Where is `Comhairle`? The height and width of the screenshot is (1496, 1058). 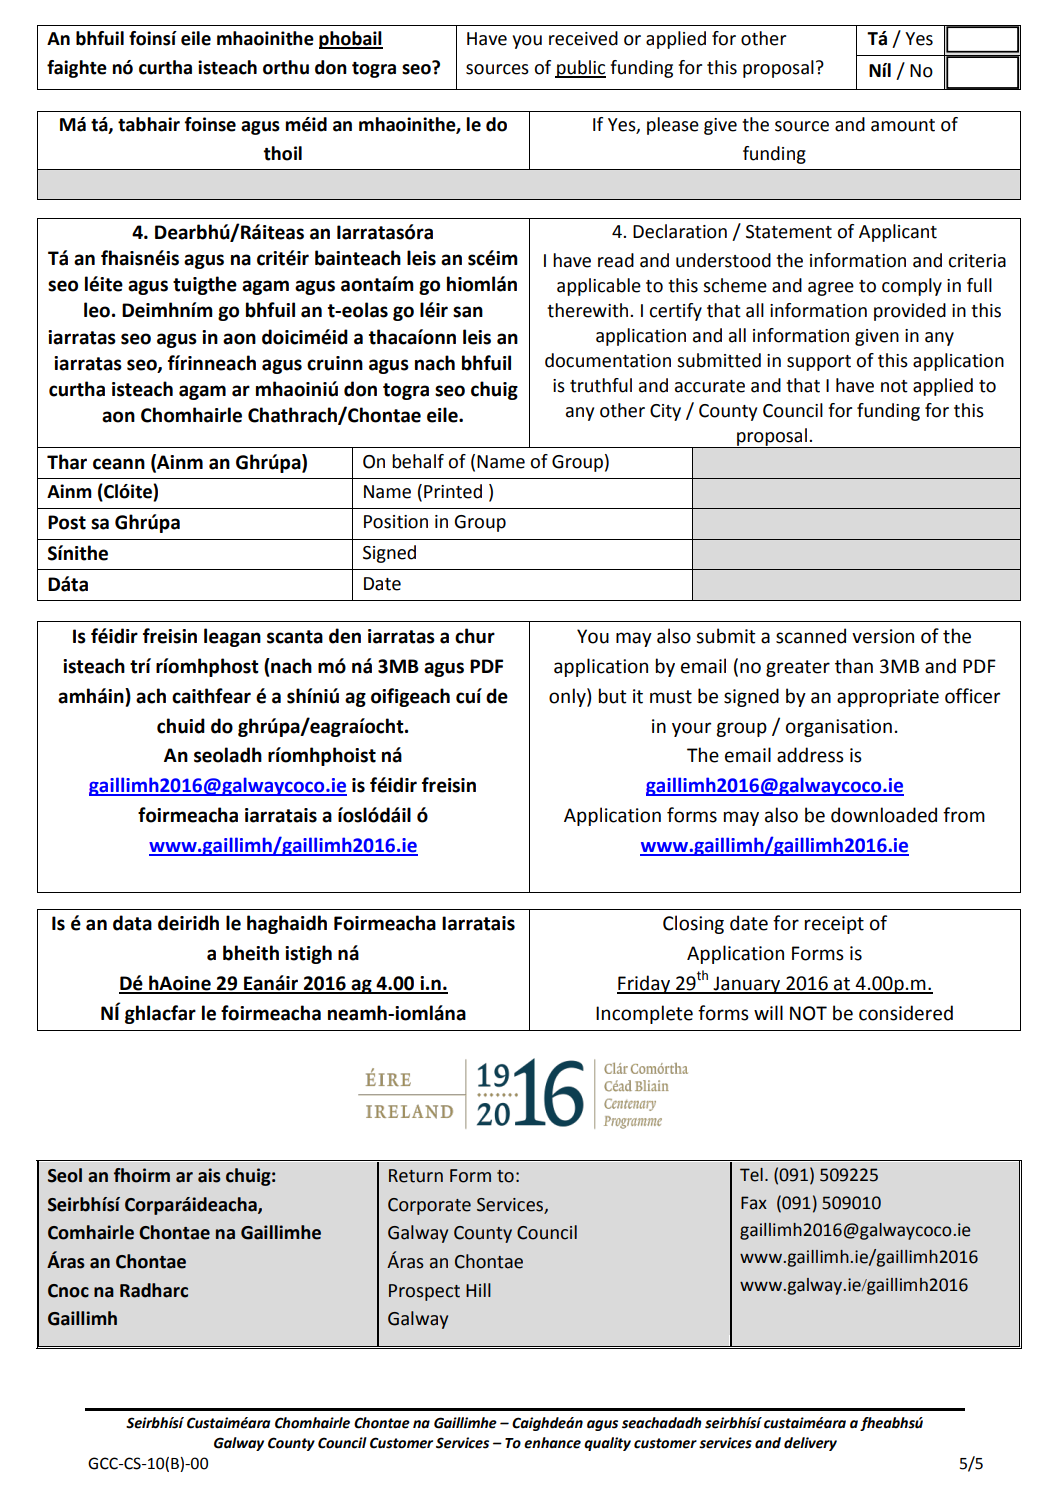 Comhairle is located at coordinates (91, 1232).
